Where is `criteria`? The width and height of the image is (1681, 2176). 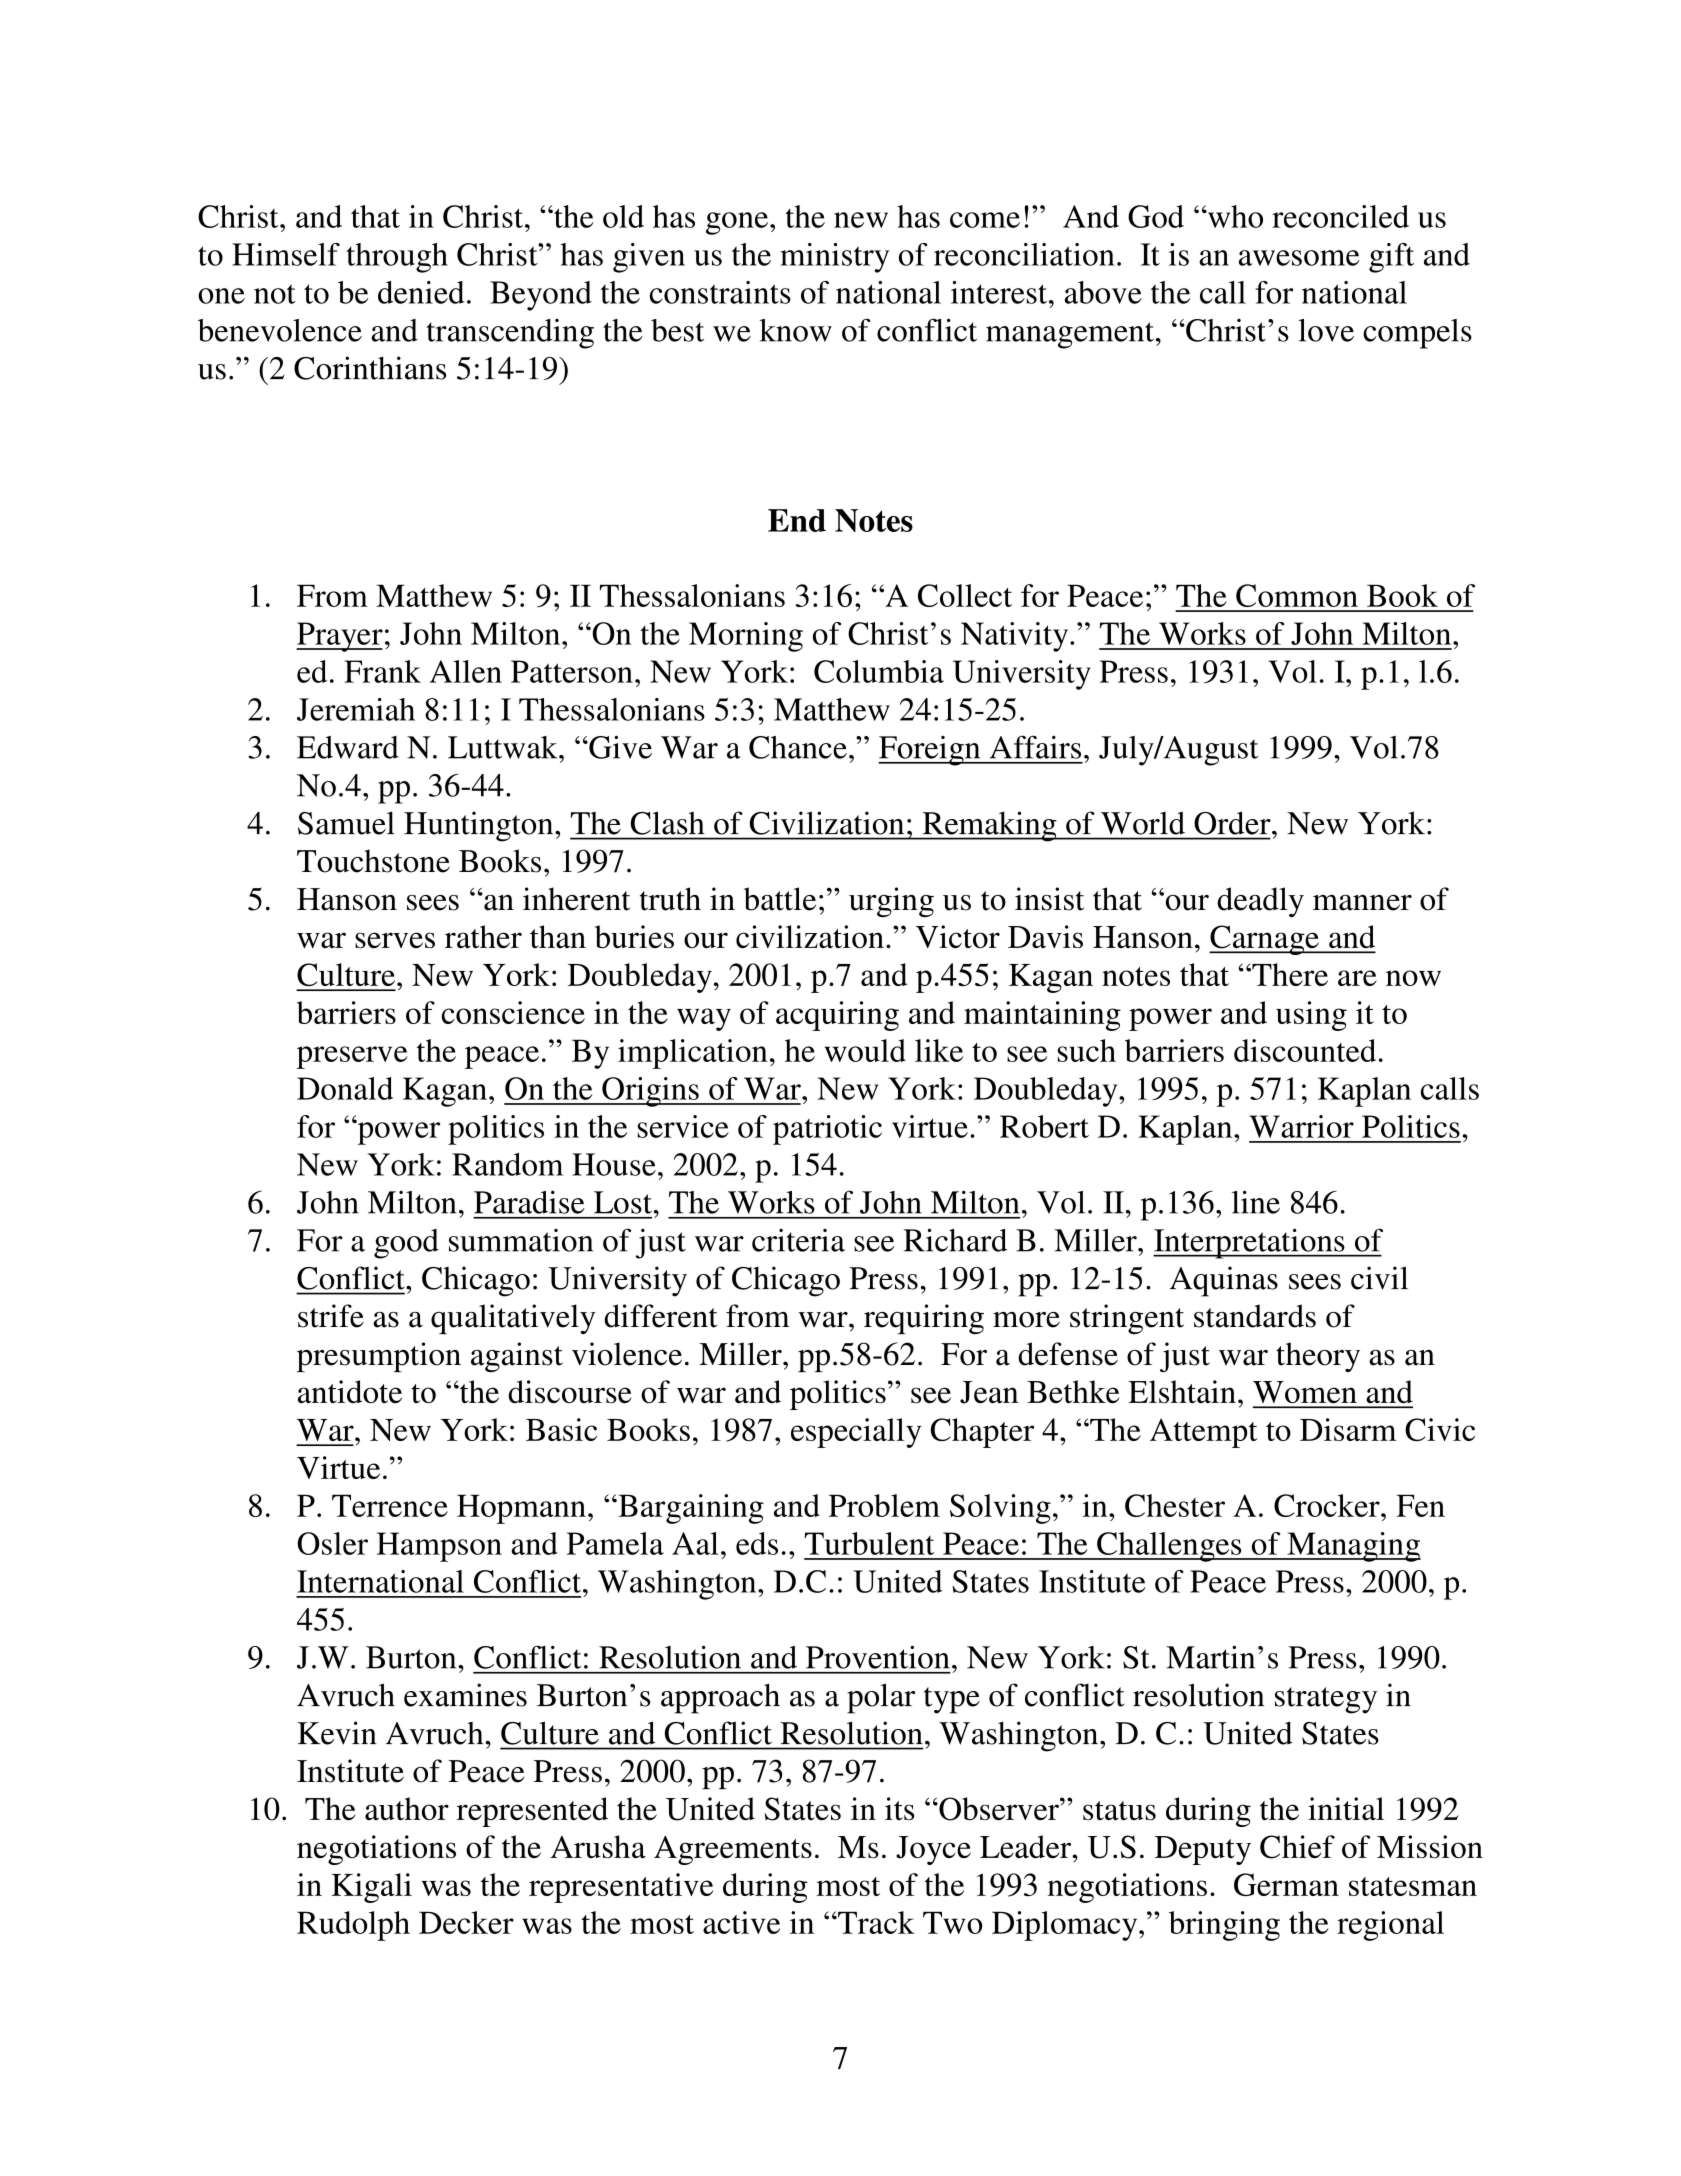 criteria is located at coordinates (798, 1240).
